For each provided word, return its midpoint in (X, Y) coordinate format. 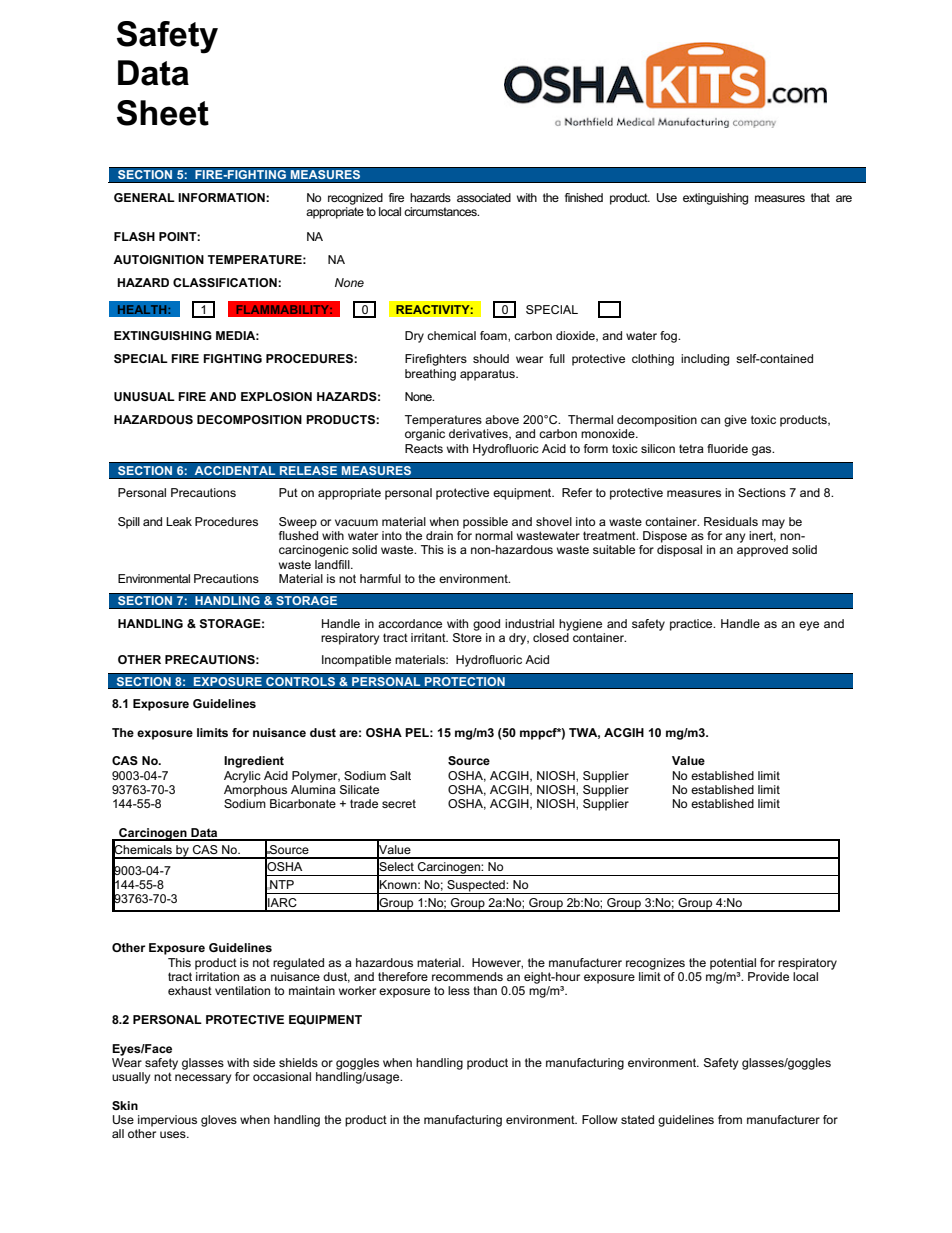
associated (484, 197)
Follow (600, 1119)
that (820, 197)
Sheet (163, 113)
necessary (203, 1079)
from (730, 1119)
